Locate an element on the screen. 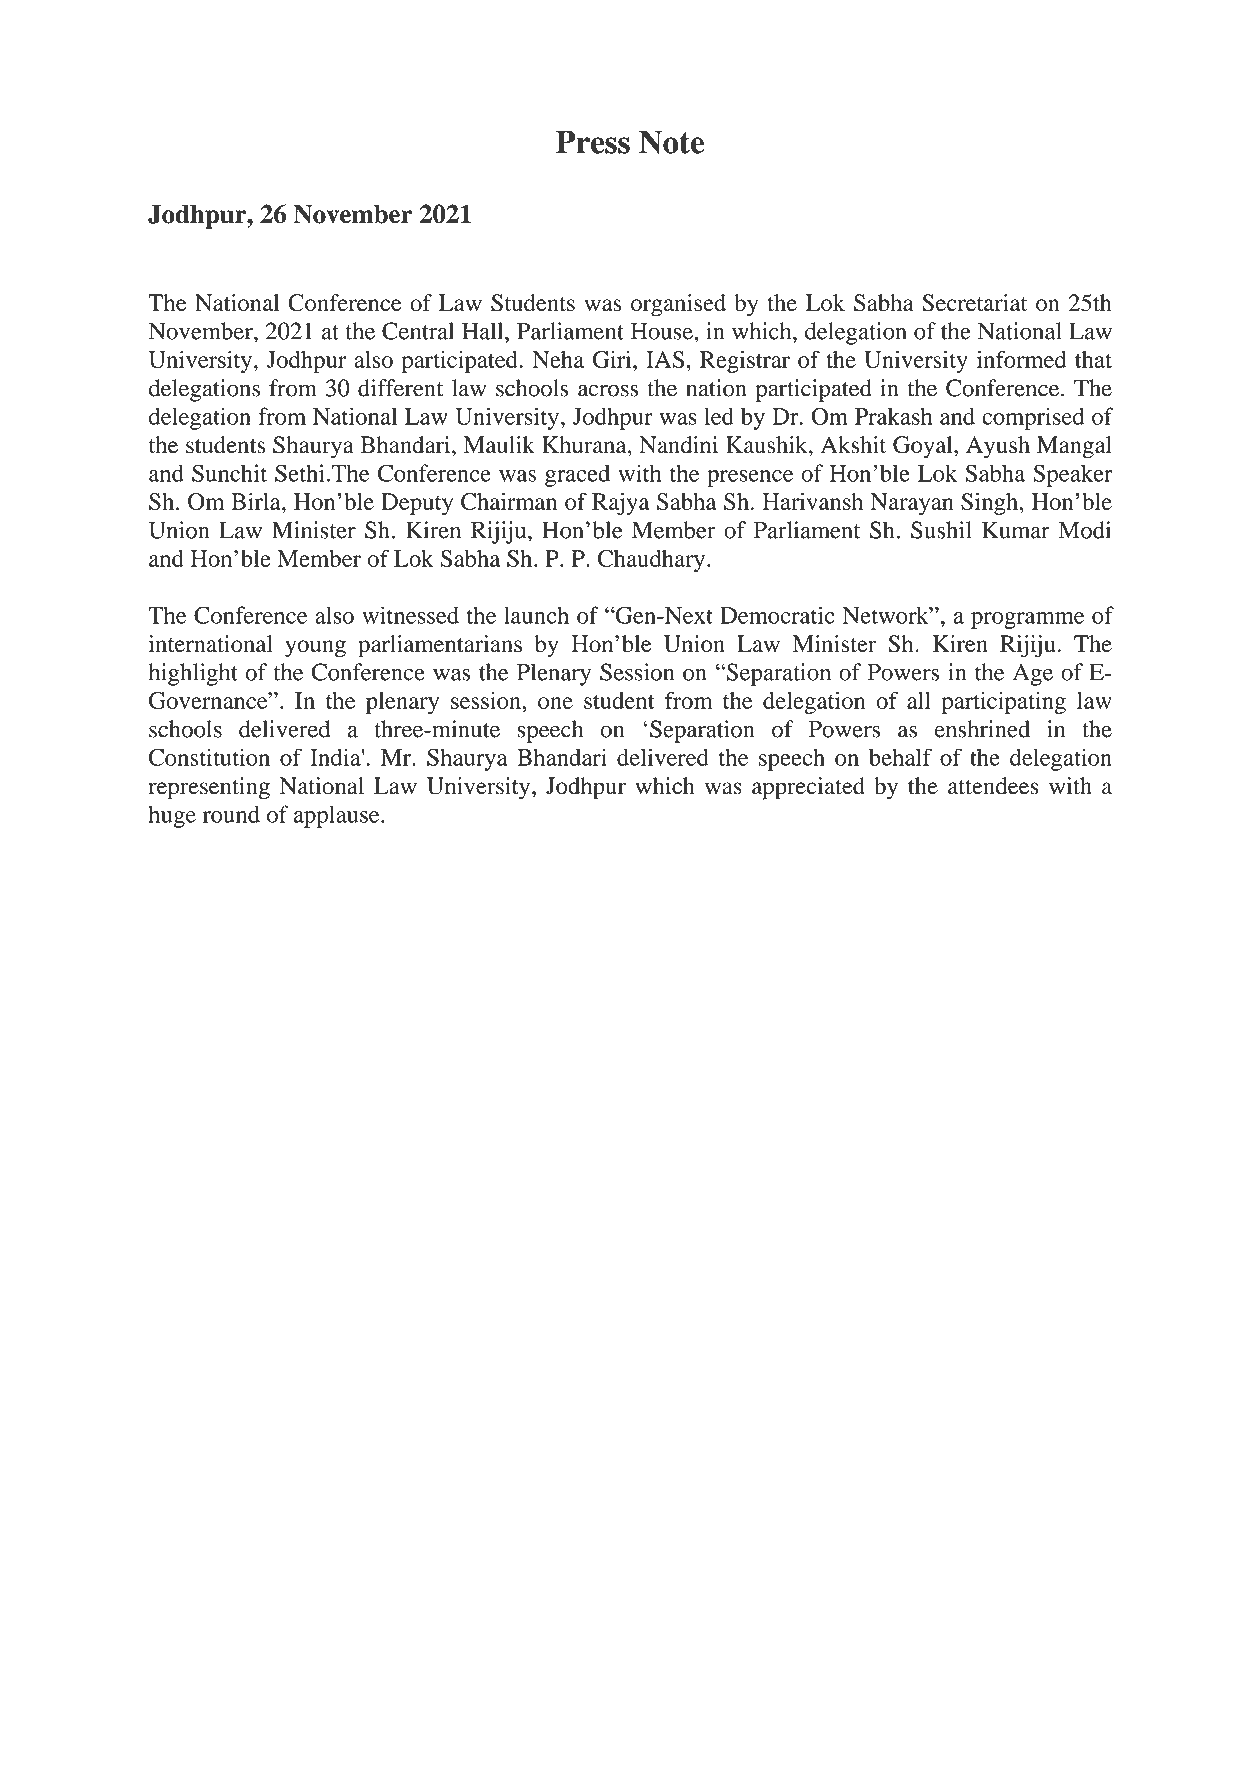  Press is located at coordinates (593, 142).
